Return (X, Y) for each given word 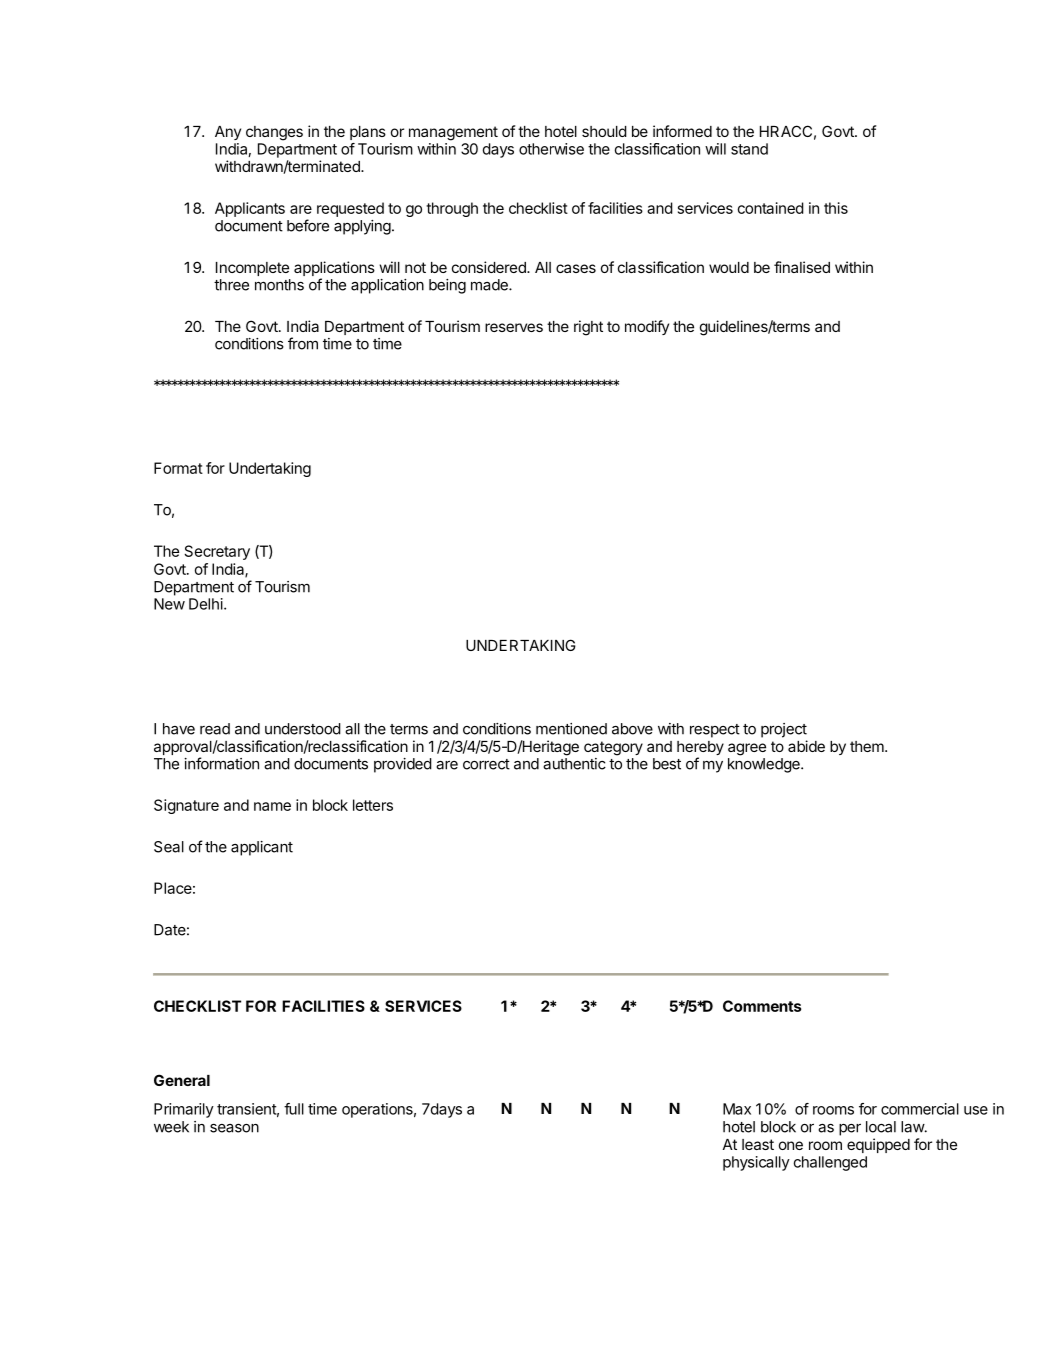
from (303, 343)
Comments (762, 1006)
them (868, 746)
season (234, 1128)
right (588, 328)
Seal (169, 847)
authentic (574, 764)
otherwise (551, 149)
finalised (802, 267)
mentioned (571, 729)
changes (274, 133)
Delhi (206, 604)
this (836, 208)
